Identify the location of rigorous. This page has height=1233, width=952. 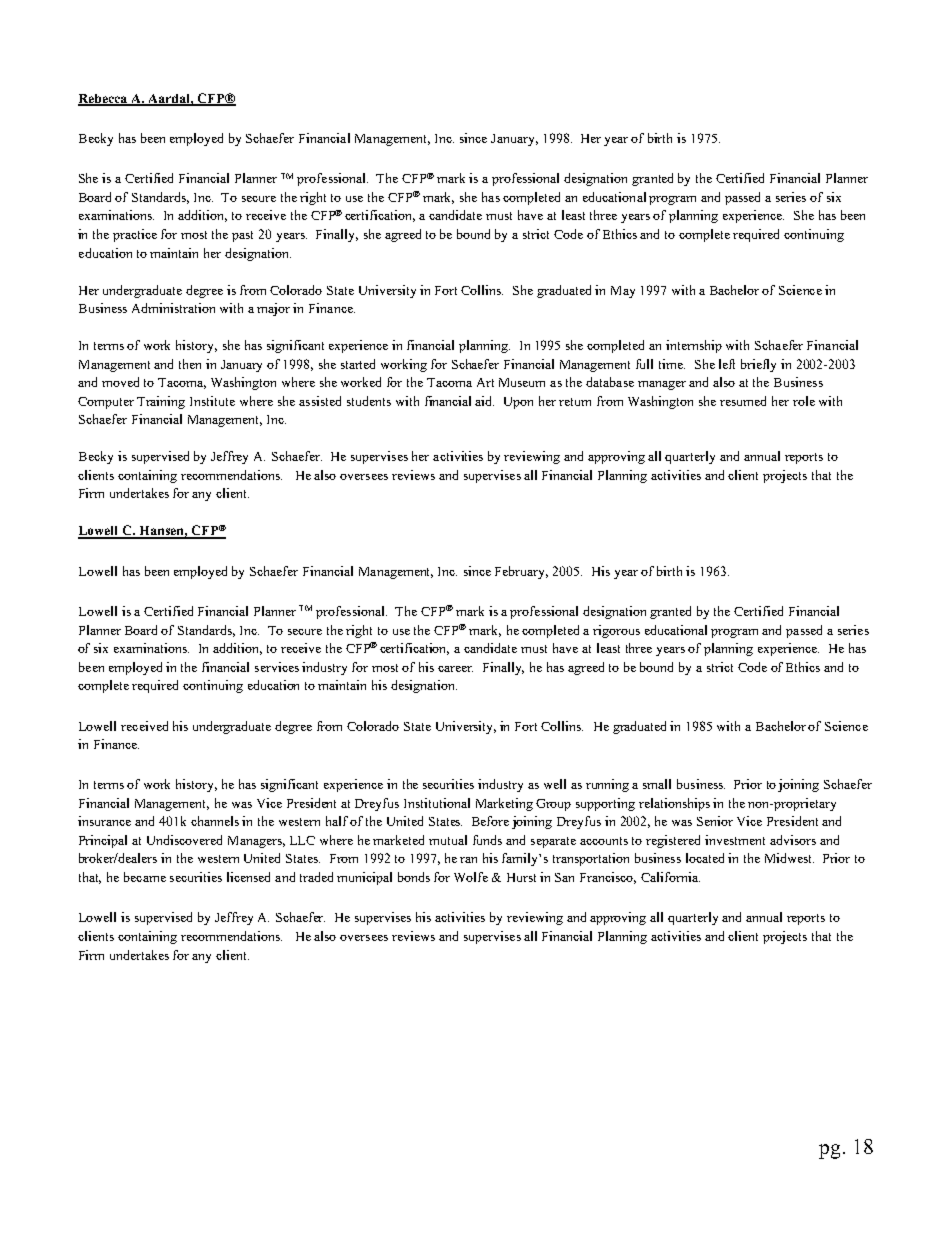
(616, 631).
